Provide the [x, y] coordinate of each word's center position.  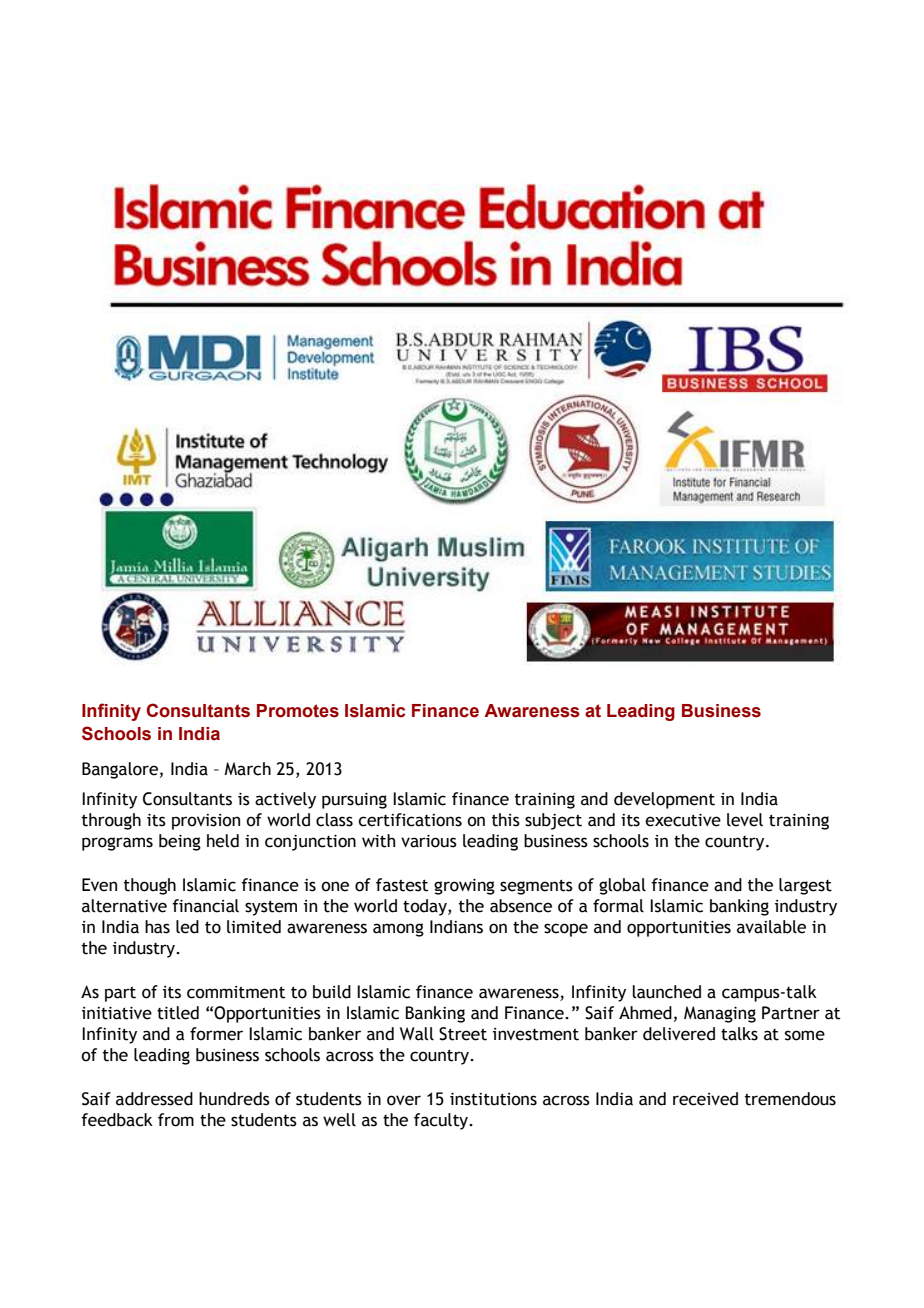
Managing [720, 1014]
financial [205, 906]
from [176, 1120]
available [771, 927]
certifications [410, 820]
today [426, 907]
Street [463, 1034]
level [745, 820]
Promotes [298, 711]
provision [206, 822]
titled [178, 1013]
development [664, 800]
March [247, 769]
